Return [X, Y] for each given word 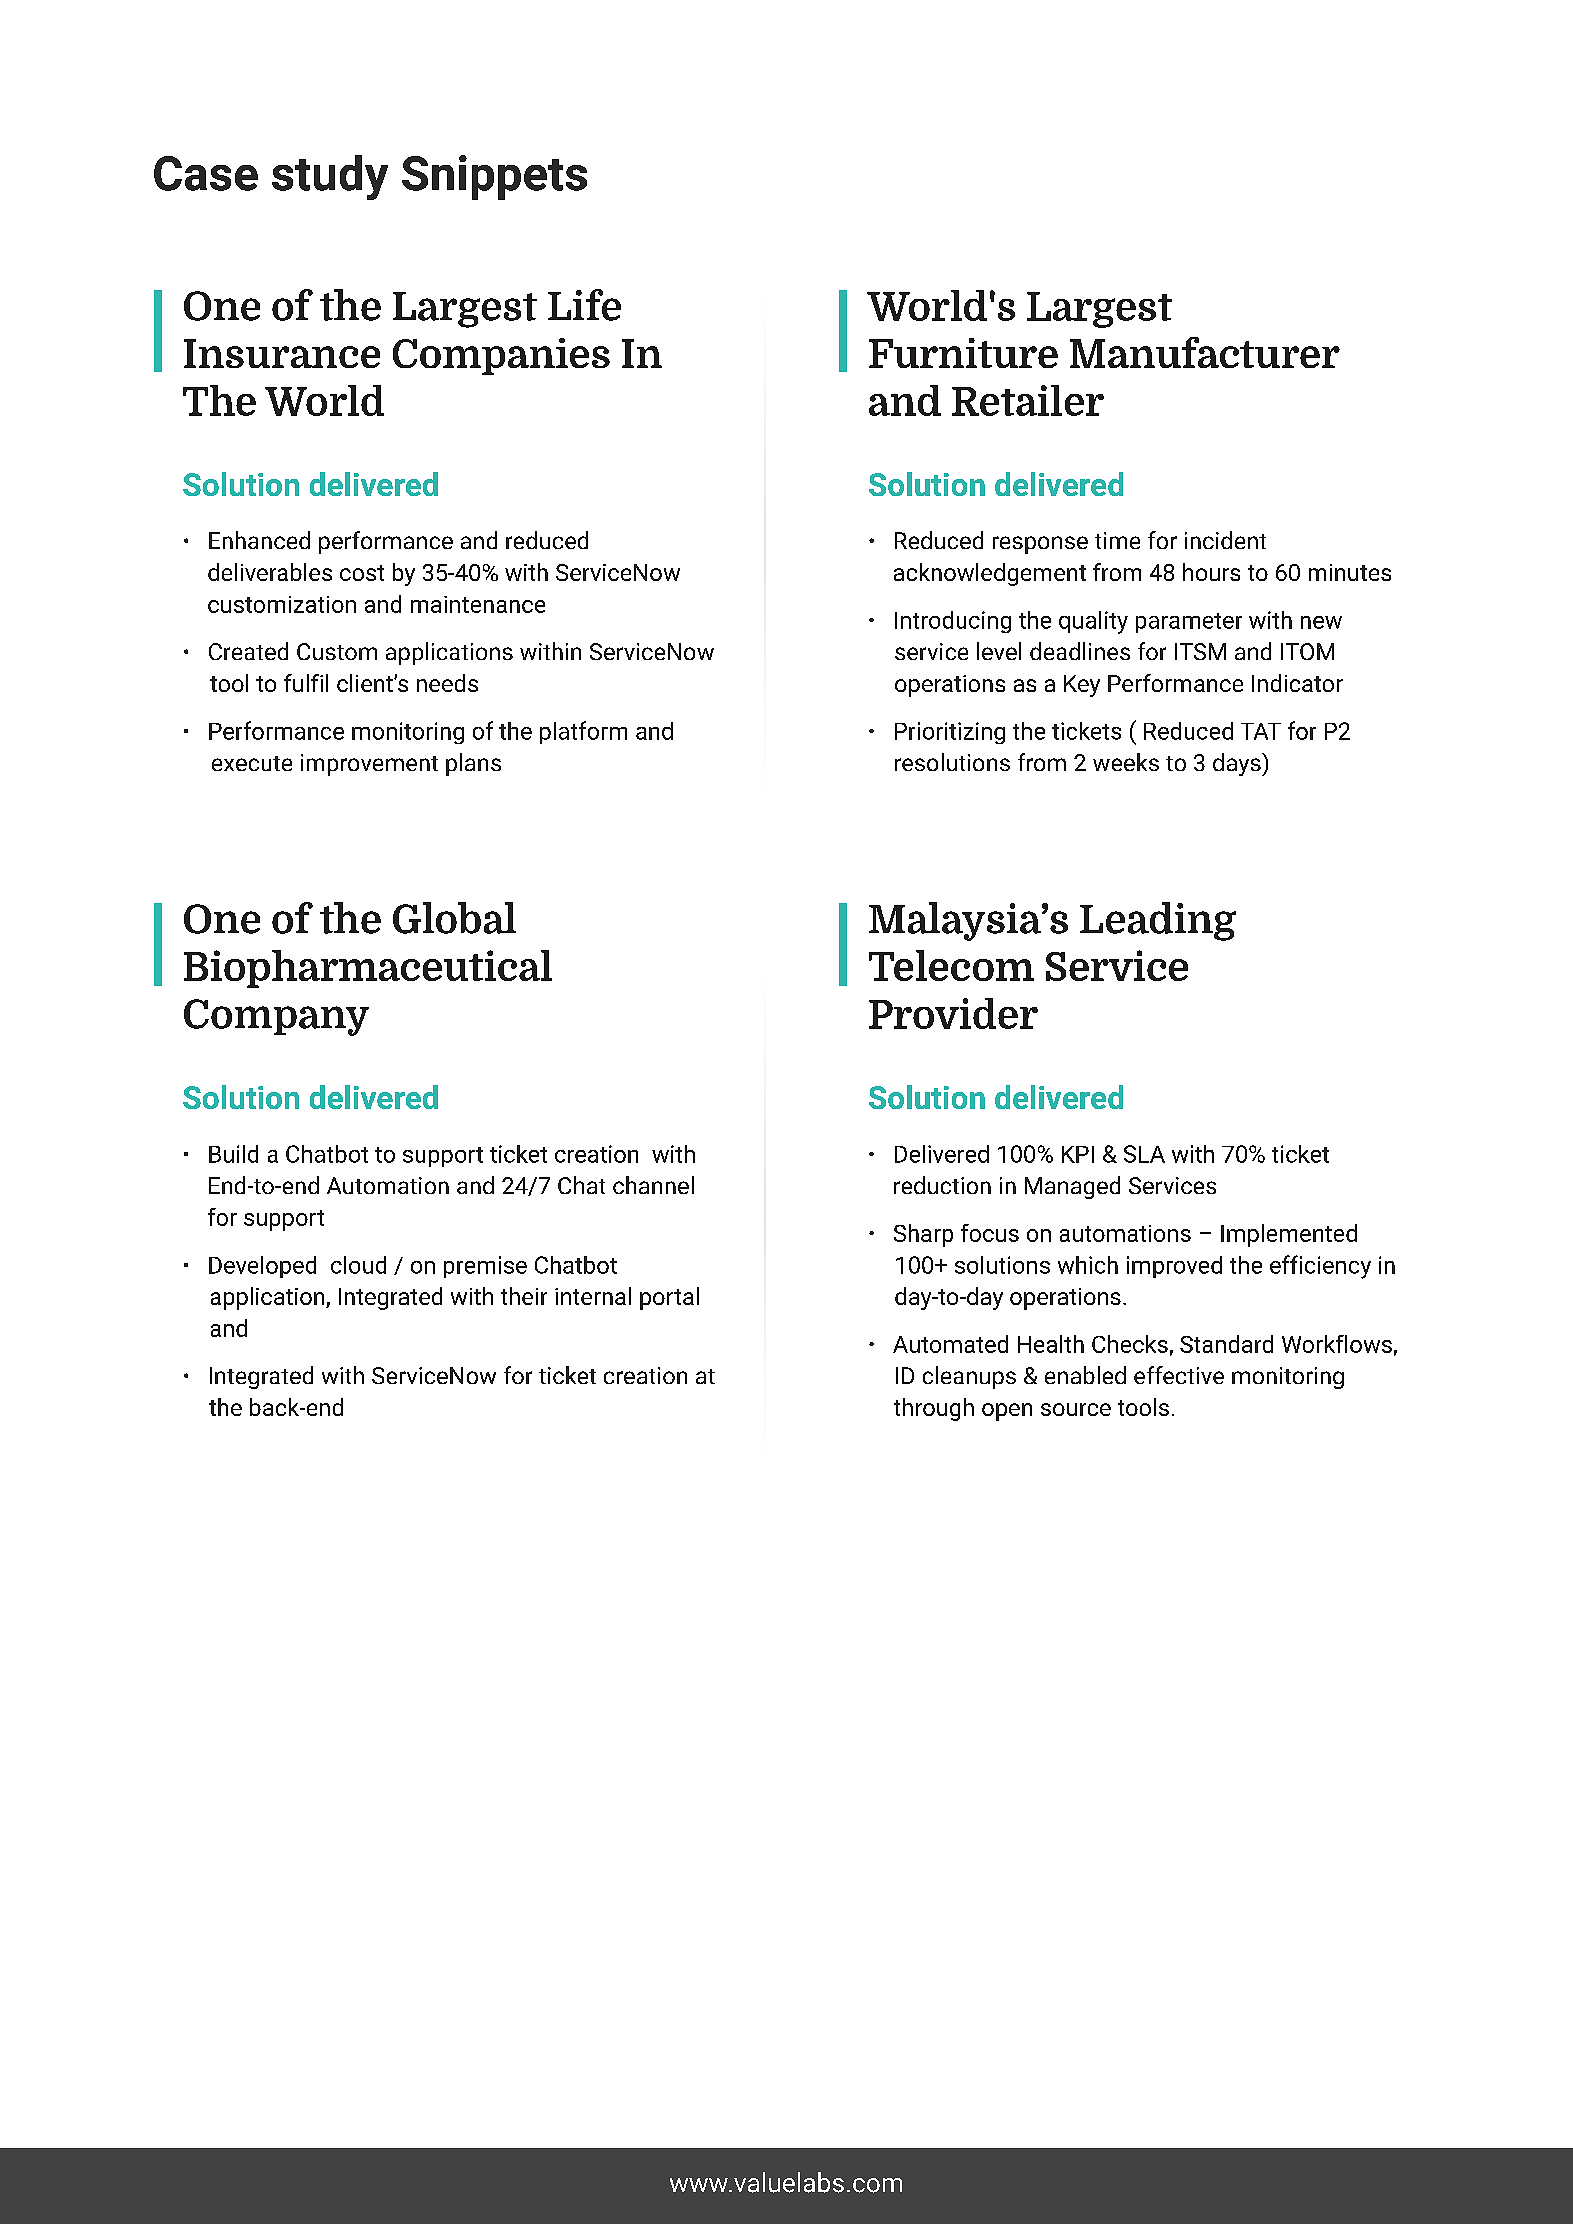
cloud [358, 1265]
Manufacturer [1205, 352]
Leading [1158, 921]
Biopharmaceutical [368, 969]
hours [1211, 572]
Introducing [953, 622]
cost [362, 573]
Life [584, 305]
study [330, 177]
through [934, 1409]
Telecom [951, 965]
